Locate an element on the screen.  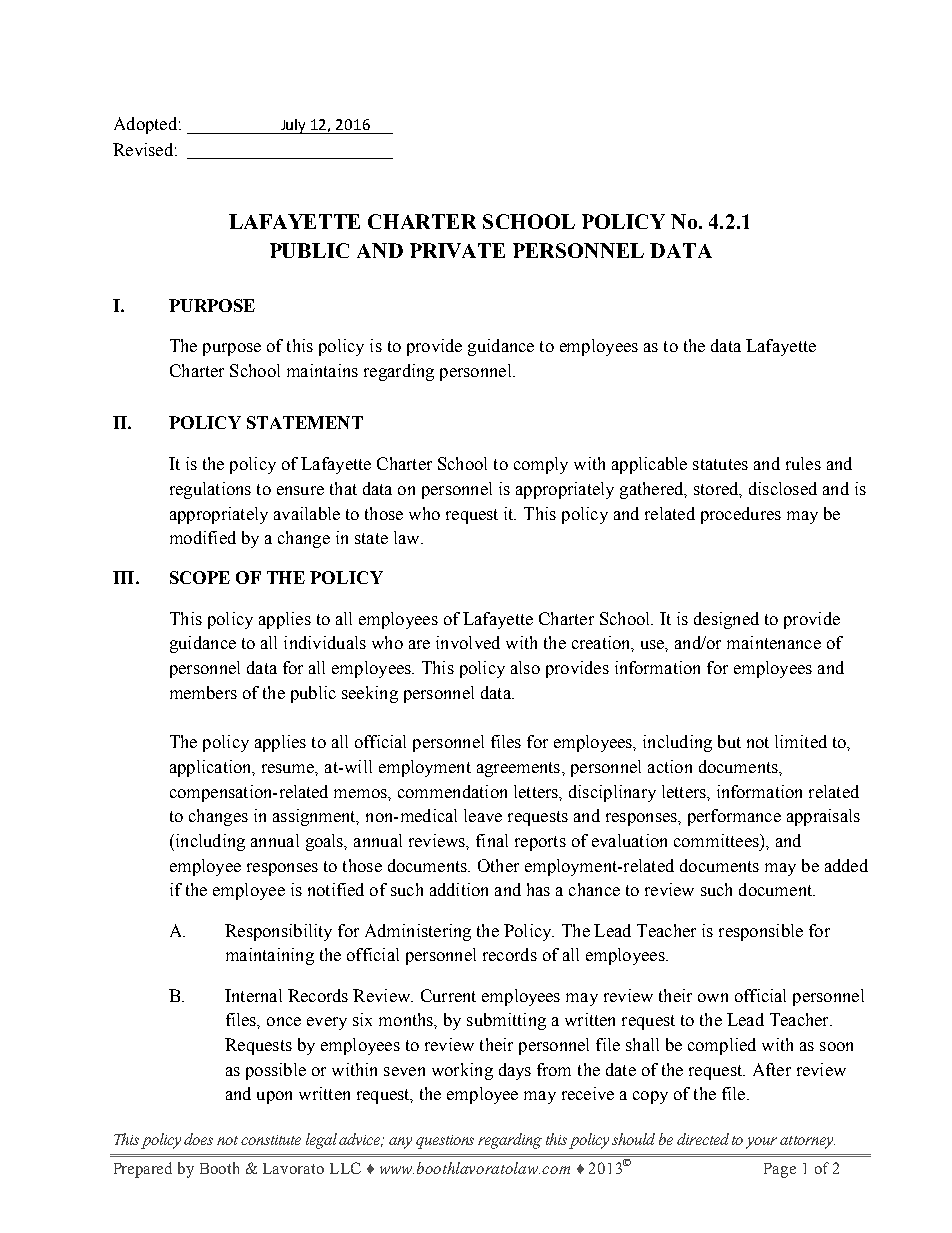
responsible is located at coordinates (761, 932).
